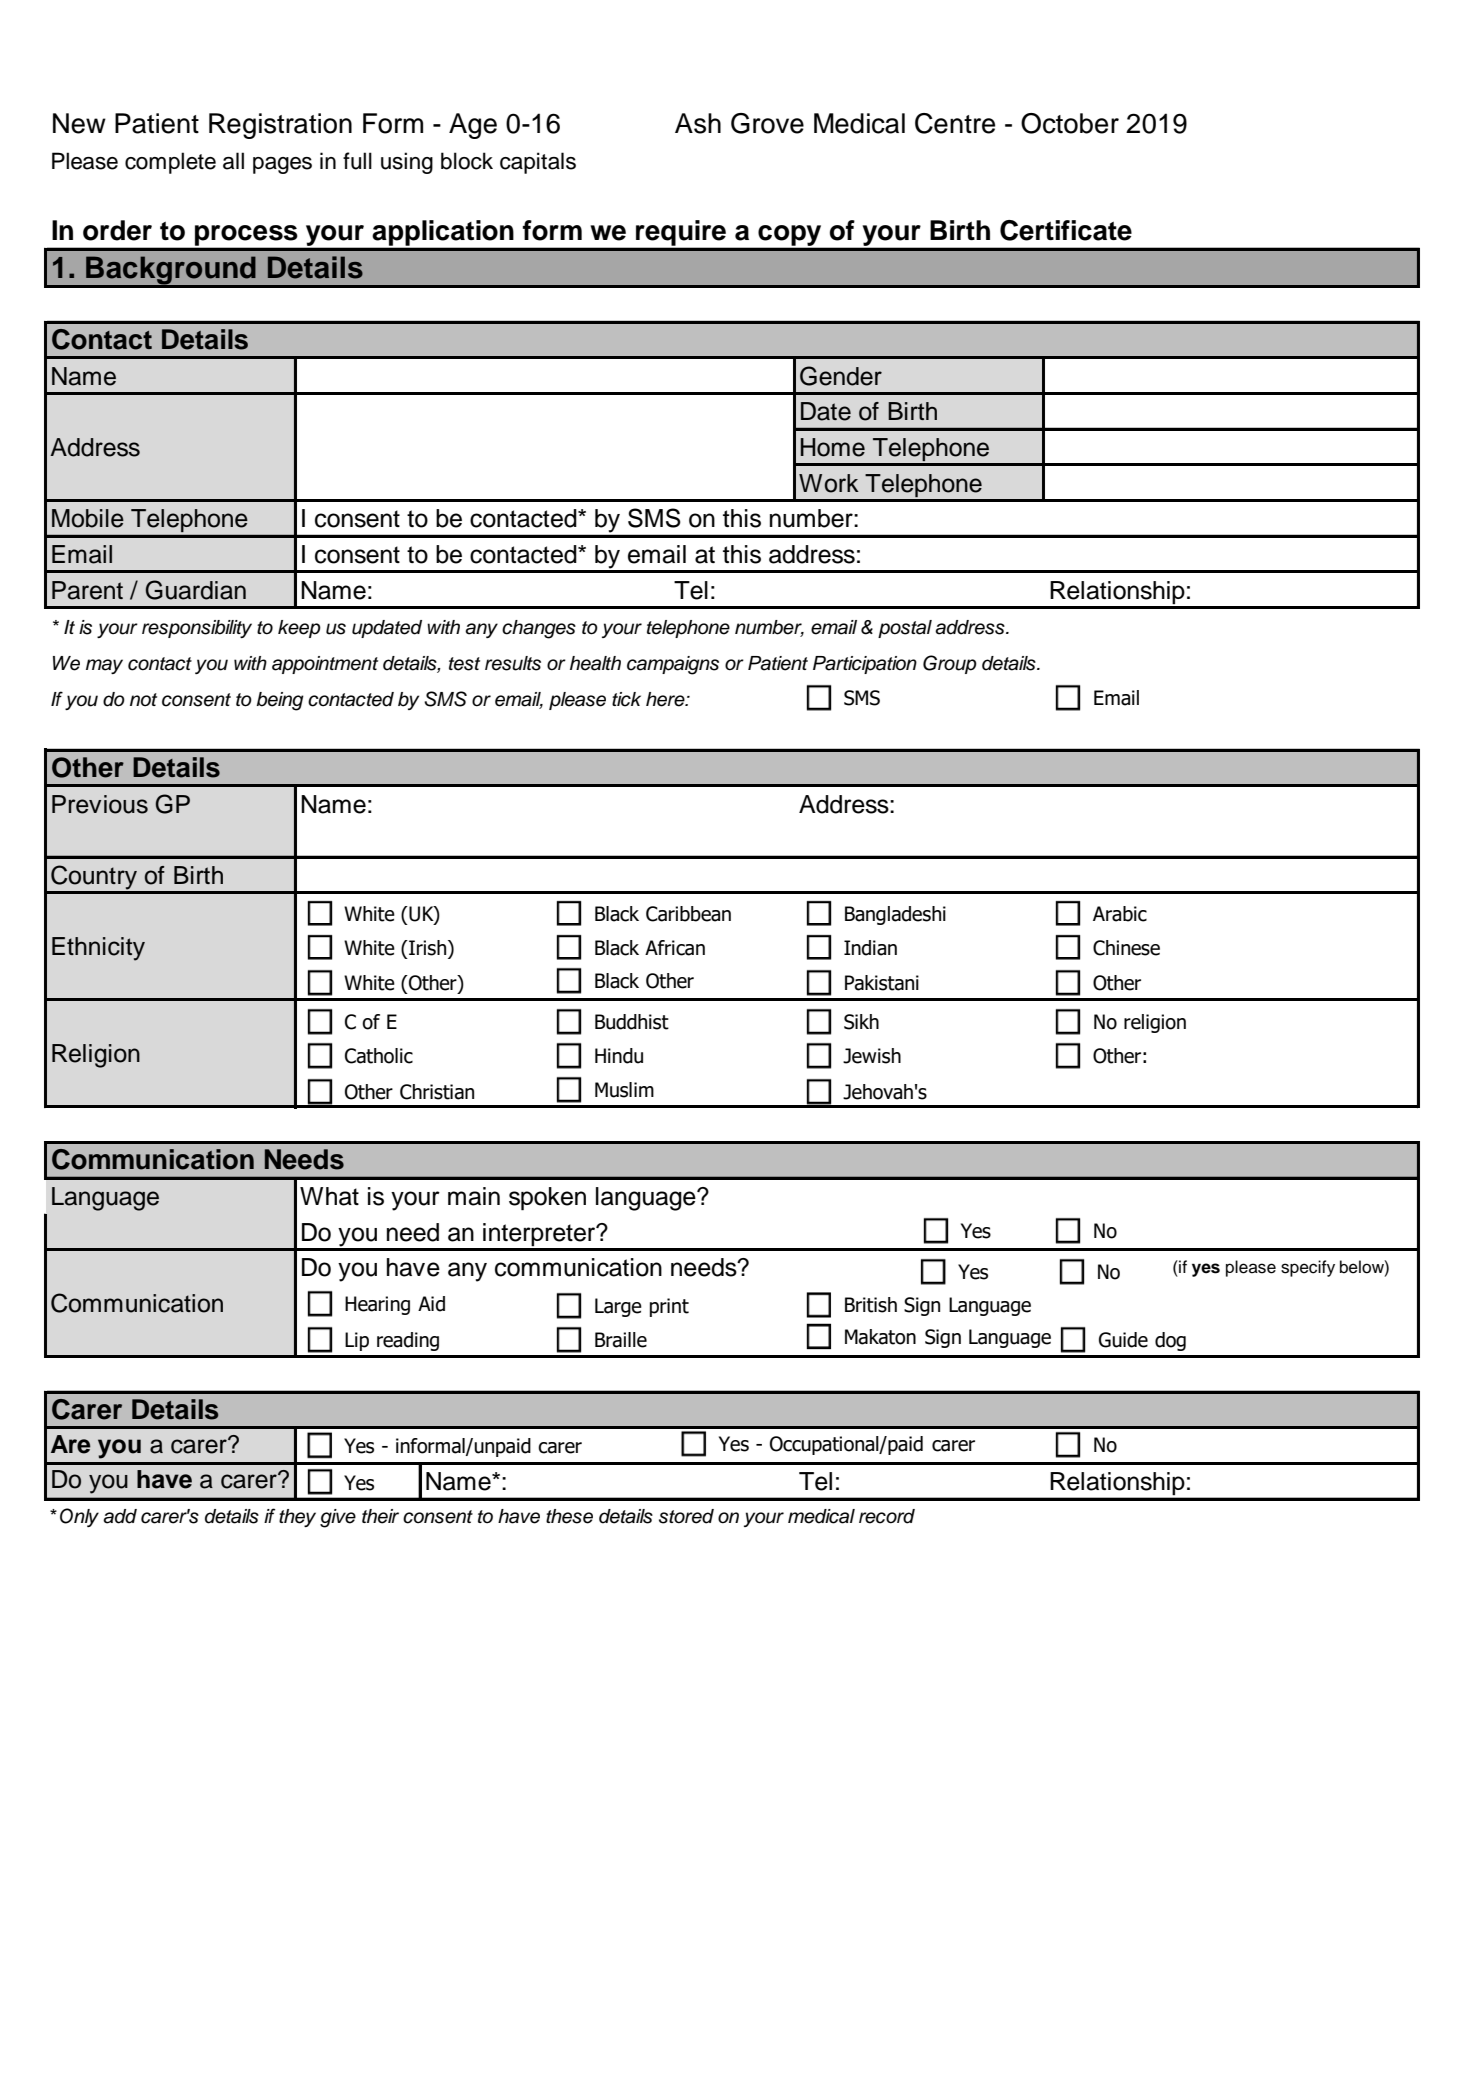 The image size is (1473, 2084). What do you see at coordinates (698, 123) in the screenshot?
I see `Ash` at bounding box center [698, 123].
